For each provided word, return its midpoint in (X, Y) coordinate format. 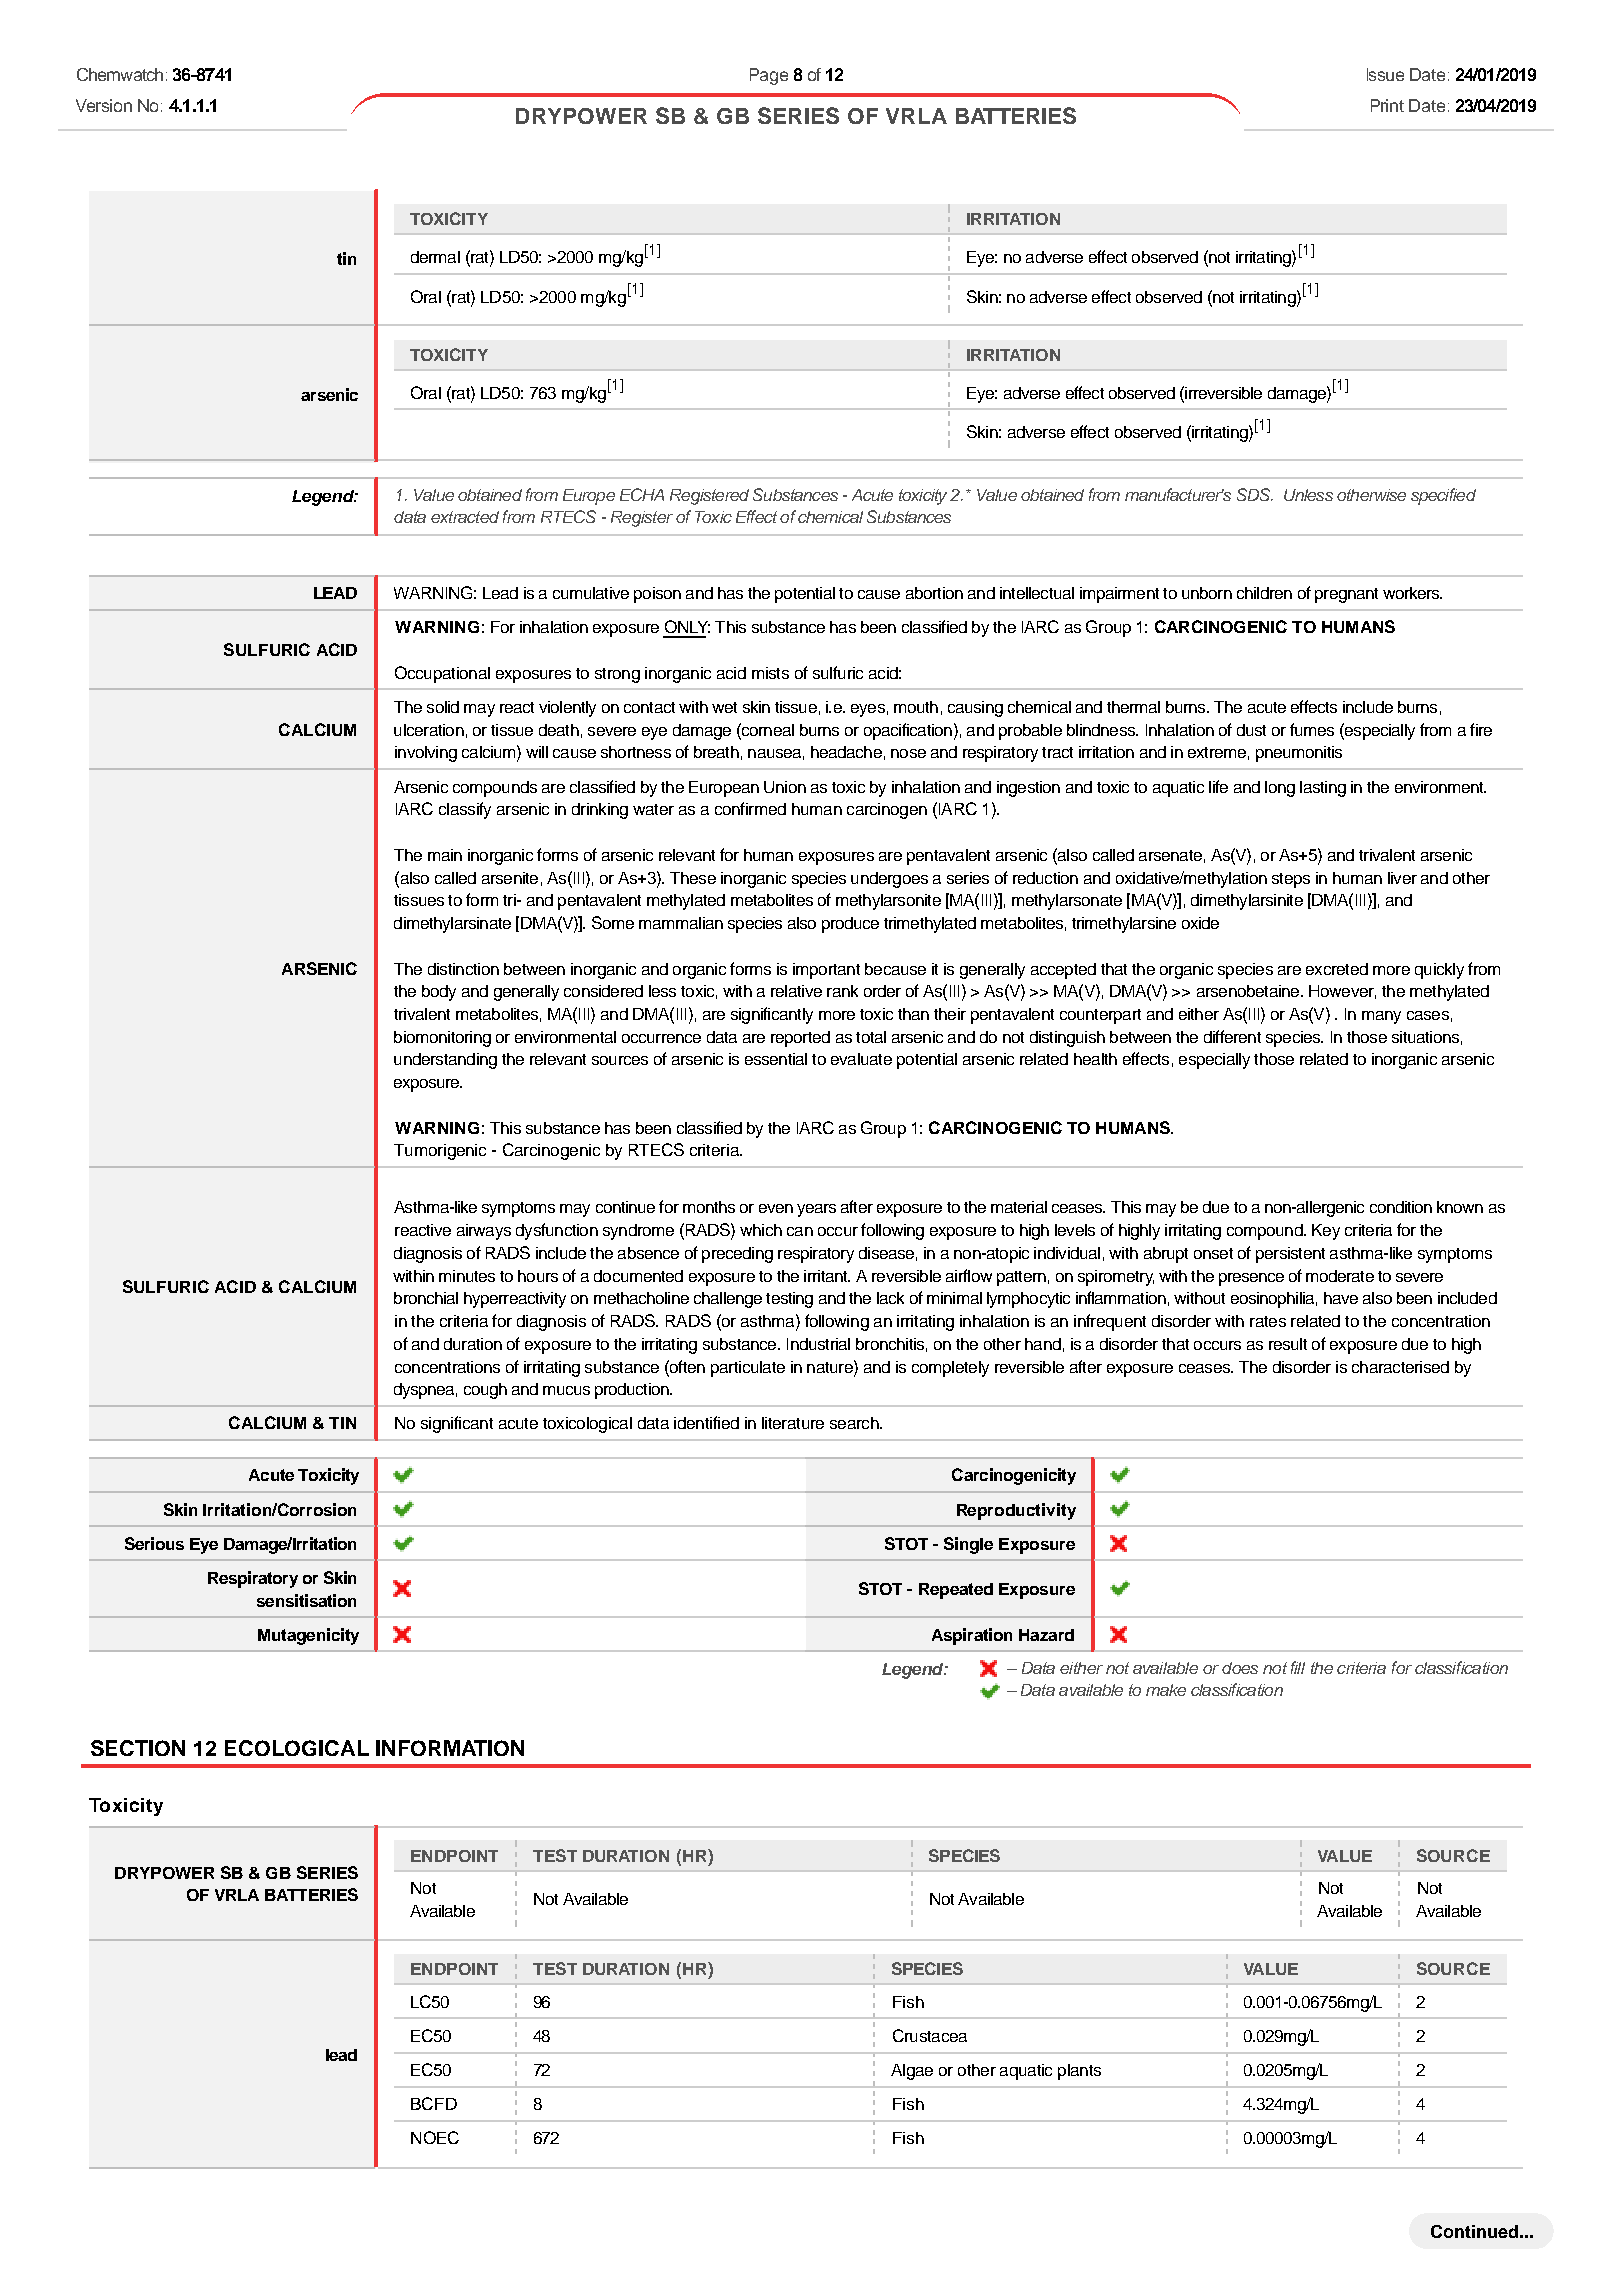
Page (769, 76)
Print (1387, 105)
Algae (912, 2072)
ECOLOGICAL (297, 1748)
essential (776, 1059)
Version (104, 105)
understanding (445, 1061)
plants (1079, 2072)
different (1232, 1036)
